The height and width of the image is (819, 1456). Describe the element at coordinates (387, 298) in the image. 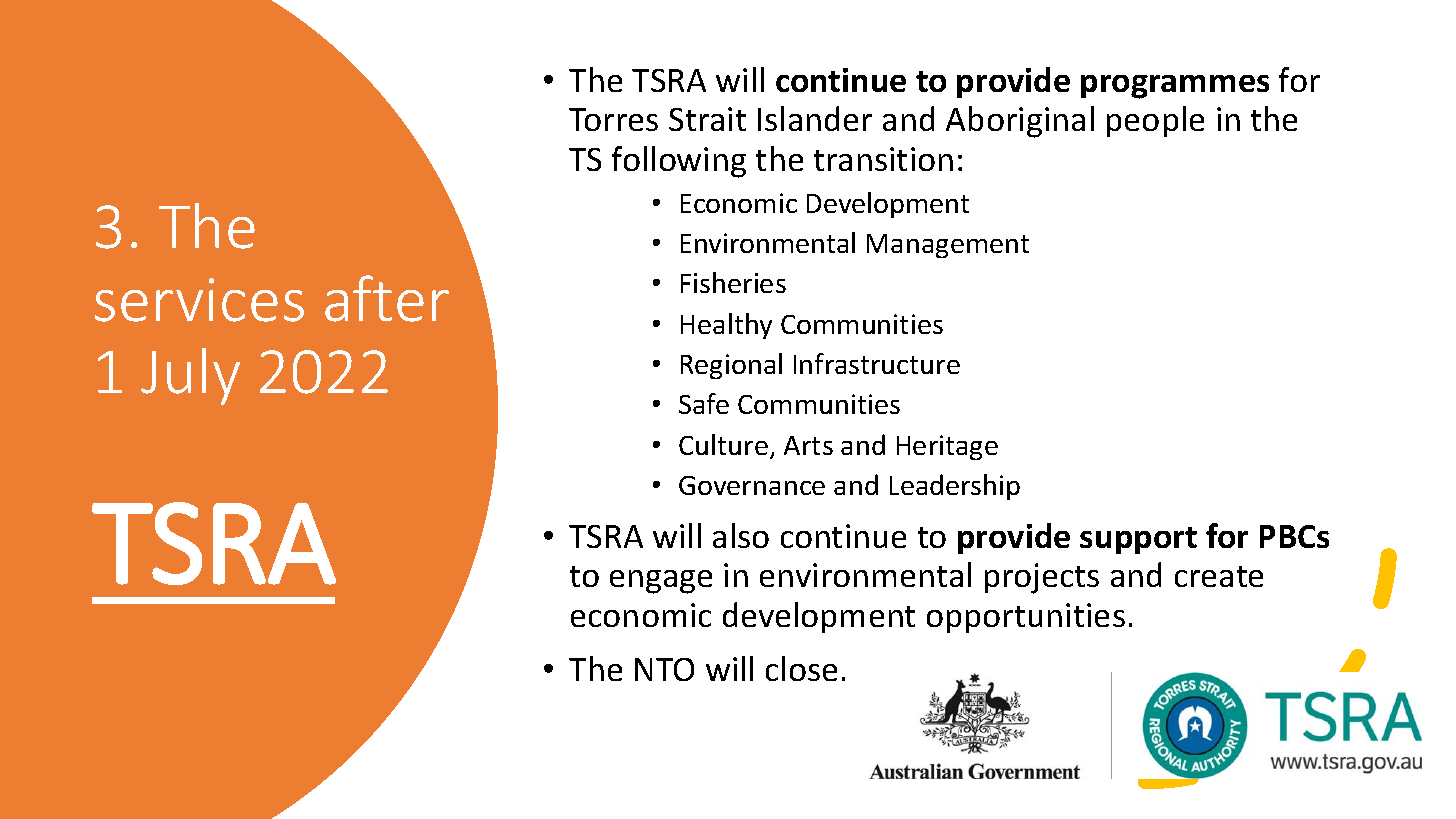

I see `after` at that location.
